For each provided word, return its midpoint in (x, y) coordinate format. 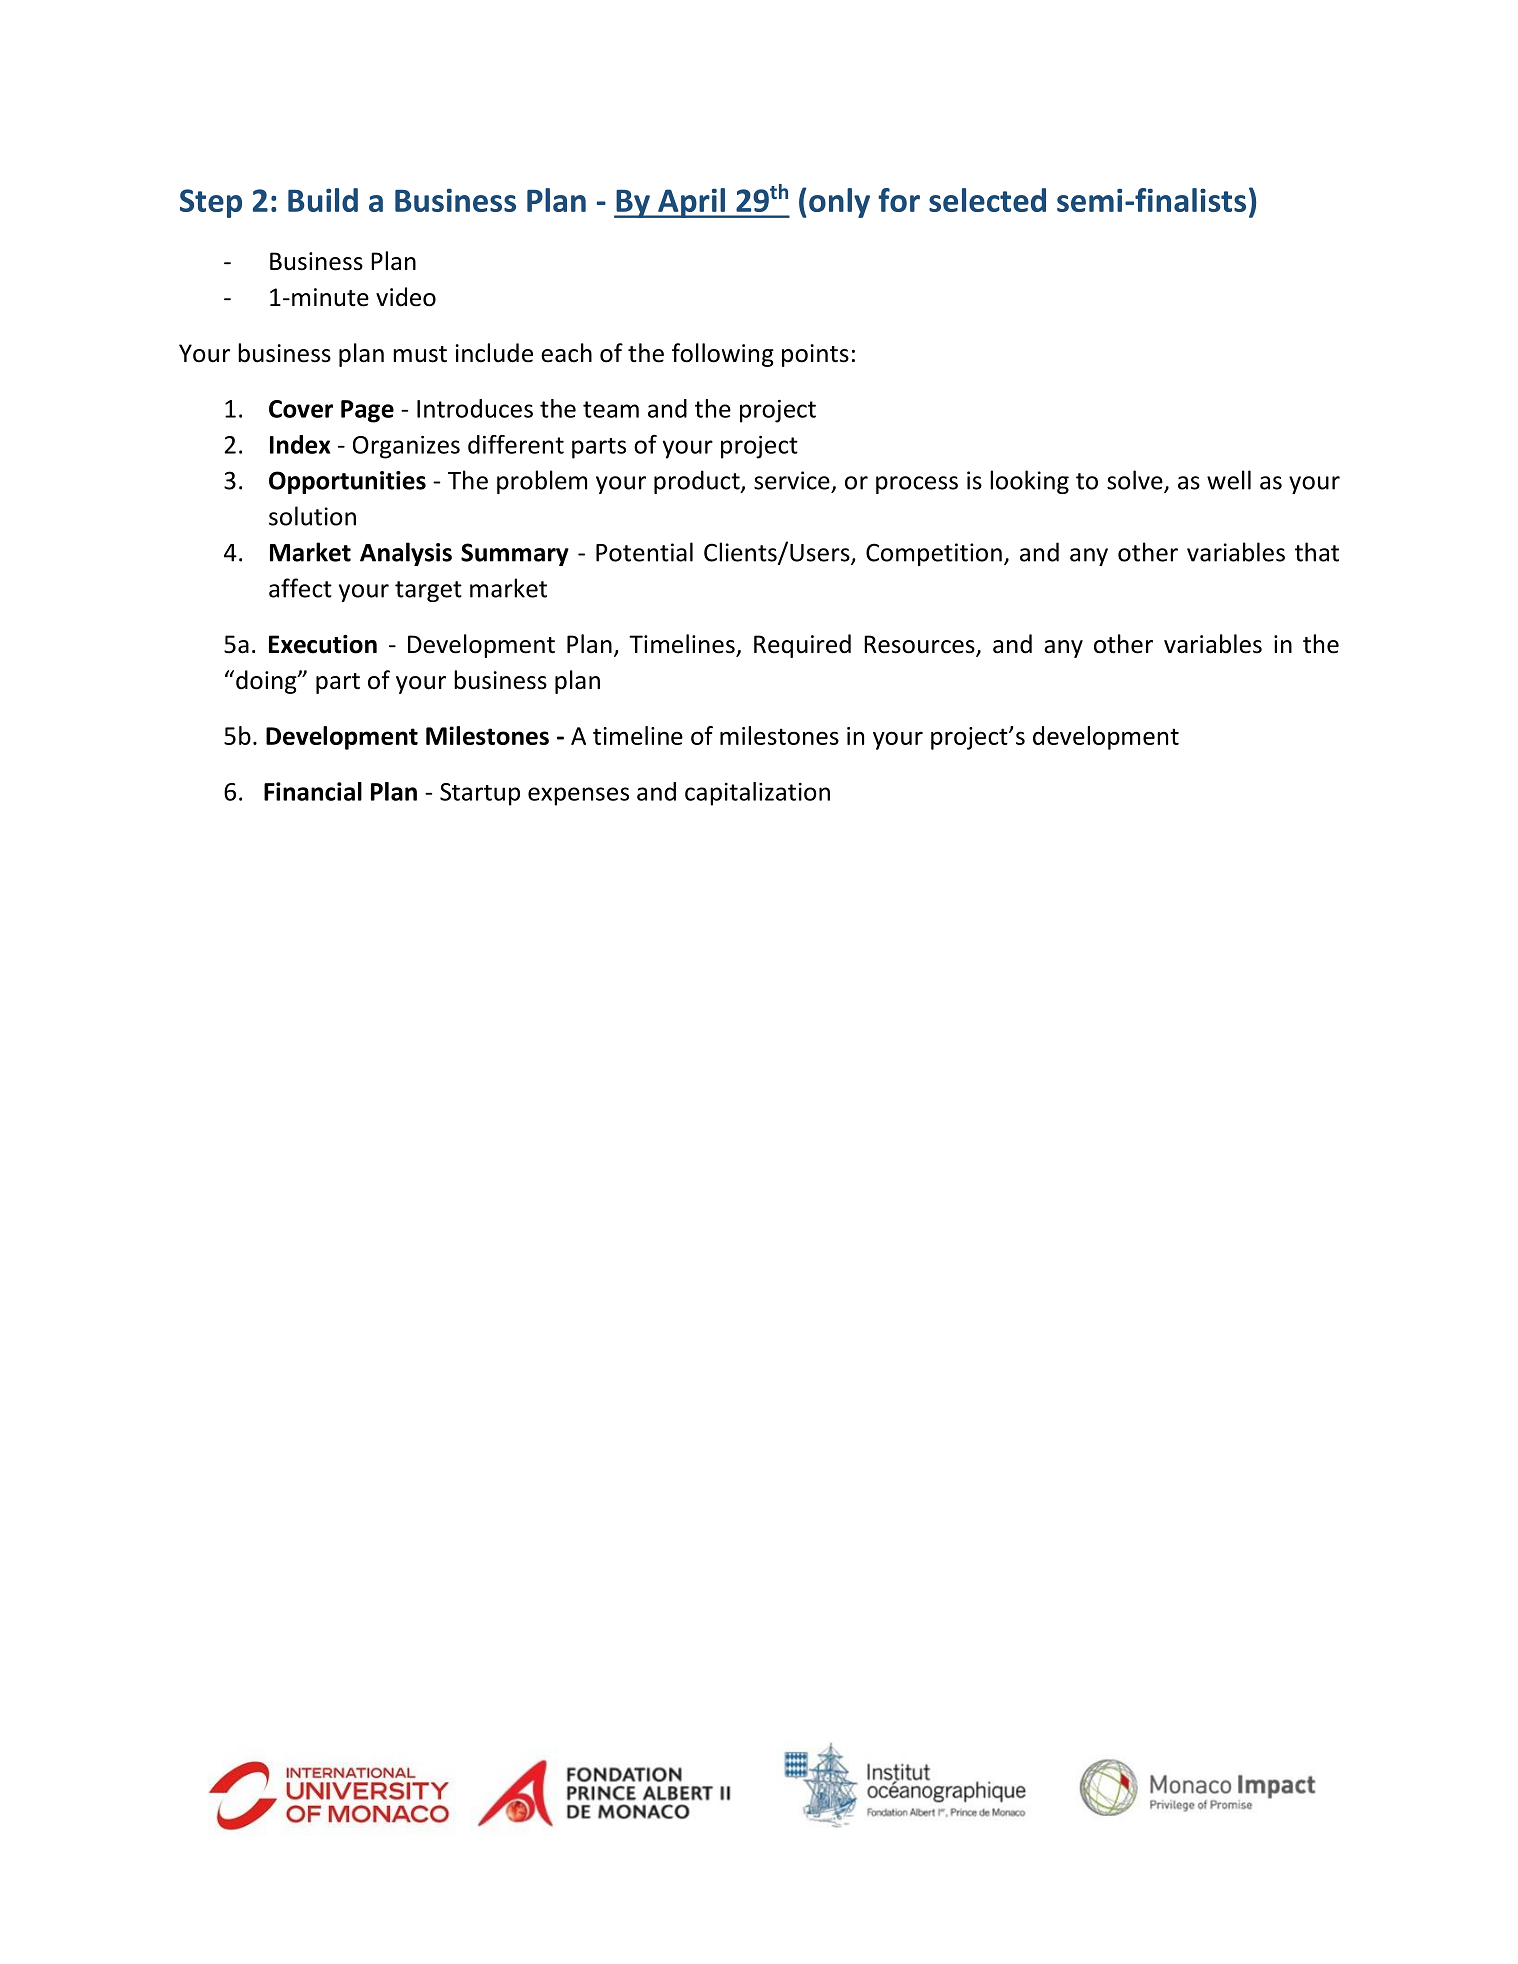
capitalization (757, 794)
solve (1136, 481)
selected (987, 200)
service (792, 480)
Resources (920, 645)
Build (323, 200)
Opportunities (347, 482)
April (691, 203)
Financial (313, 791)
